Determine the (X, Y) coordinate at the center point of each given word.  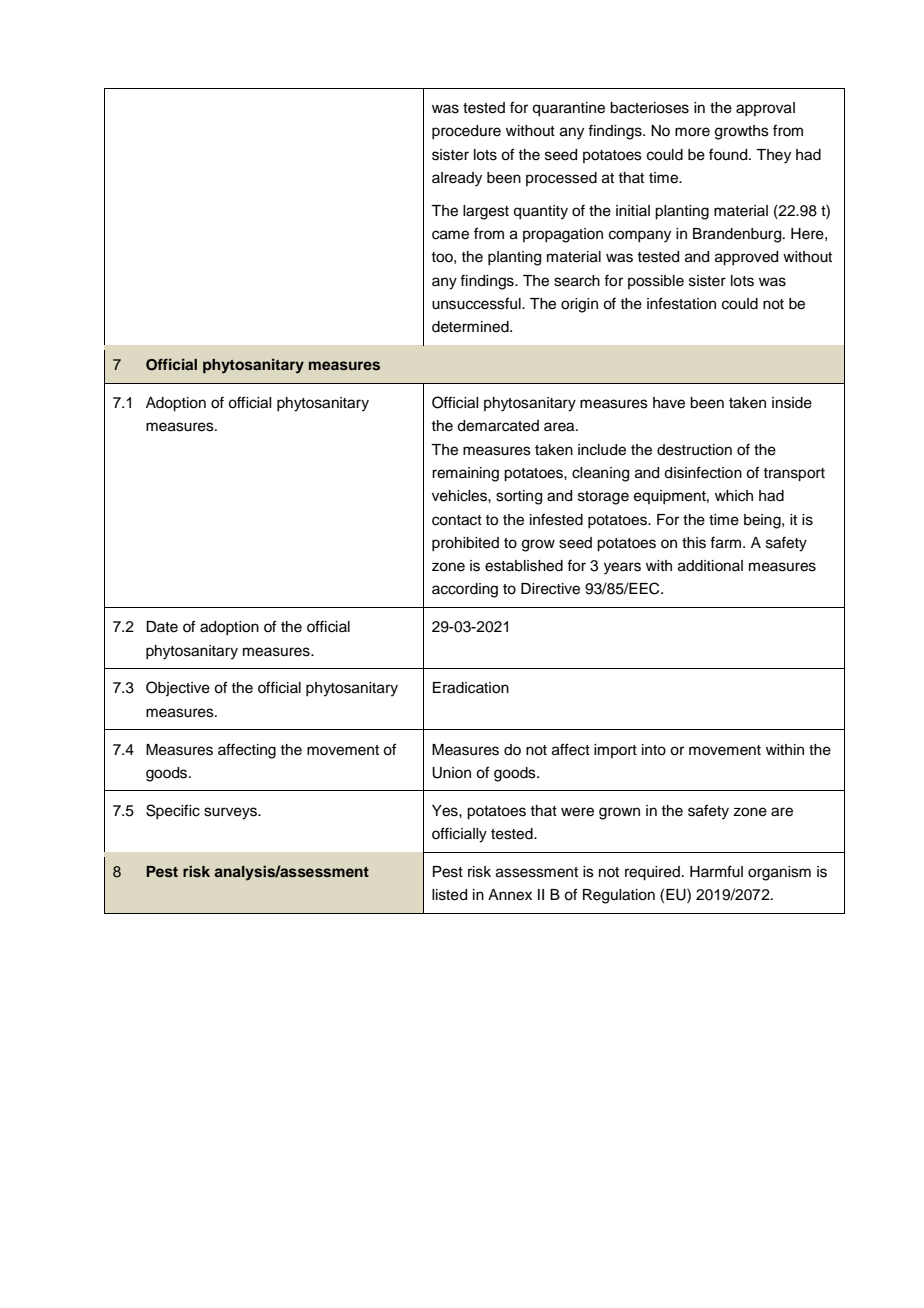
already (457, 179)
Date (162, 627)
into (654, 750)
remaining (465, 474)
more (692, 132)
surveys (231, 813)
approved (746, 258)
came (450, 235)
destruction (694, 450)
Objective (178, 688)
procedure (466, 132)
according (465, 590)
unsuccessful (477, 303)
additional (710, 566)
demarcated (498, 426)
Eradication (471, 688)
